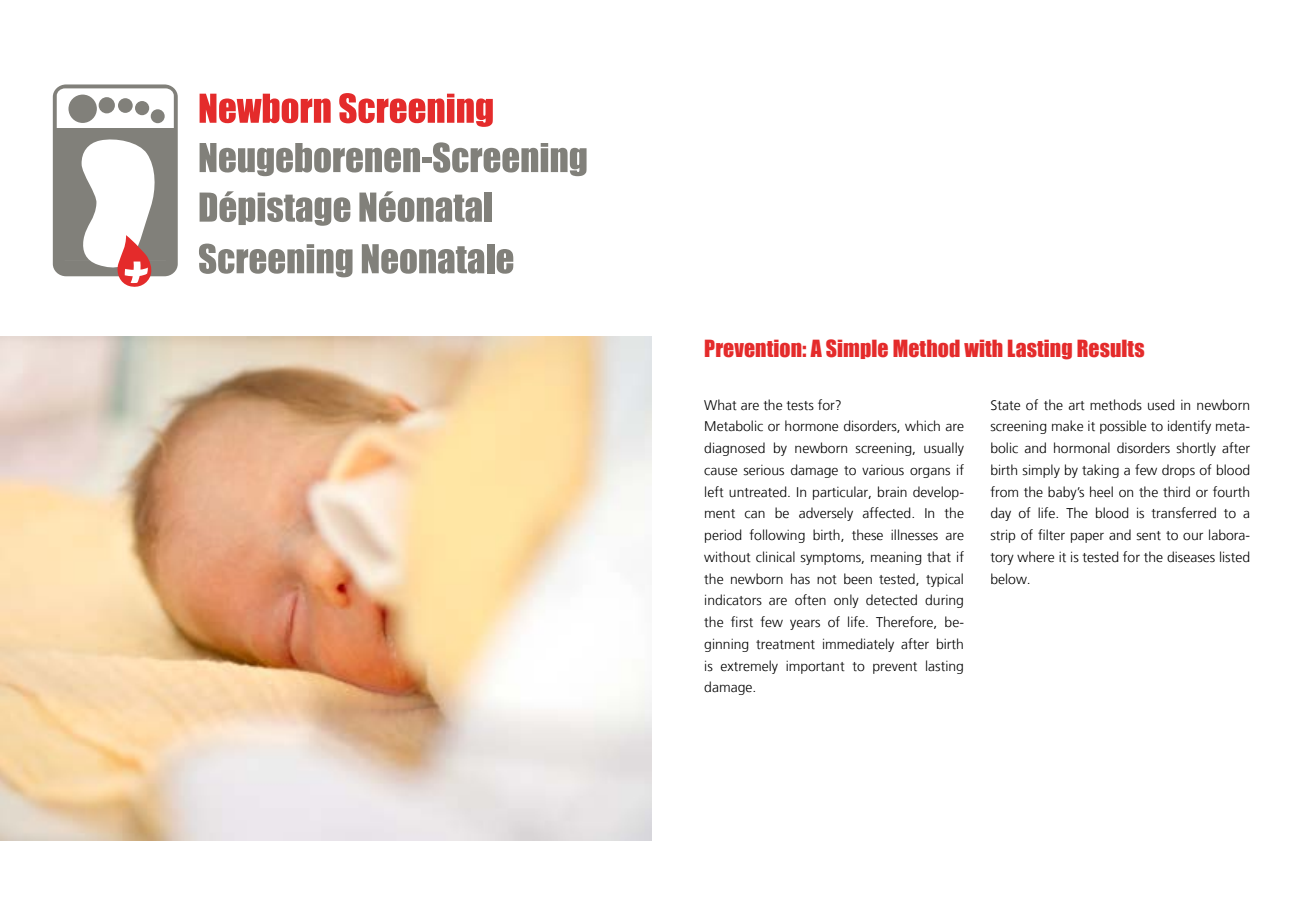 The width and height of the screenshot is (1303, 924). Describe the element at coordinates (1001, 514) in the screenshot. I see `day` at that location.
